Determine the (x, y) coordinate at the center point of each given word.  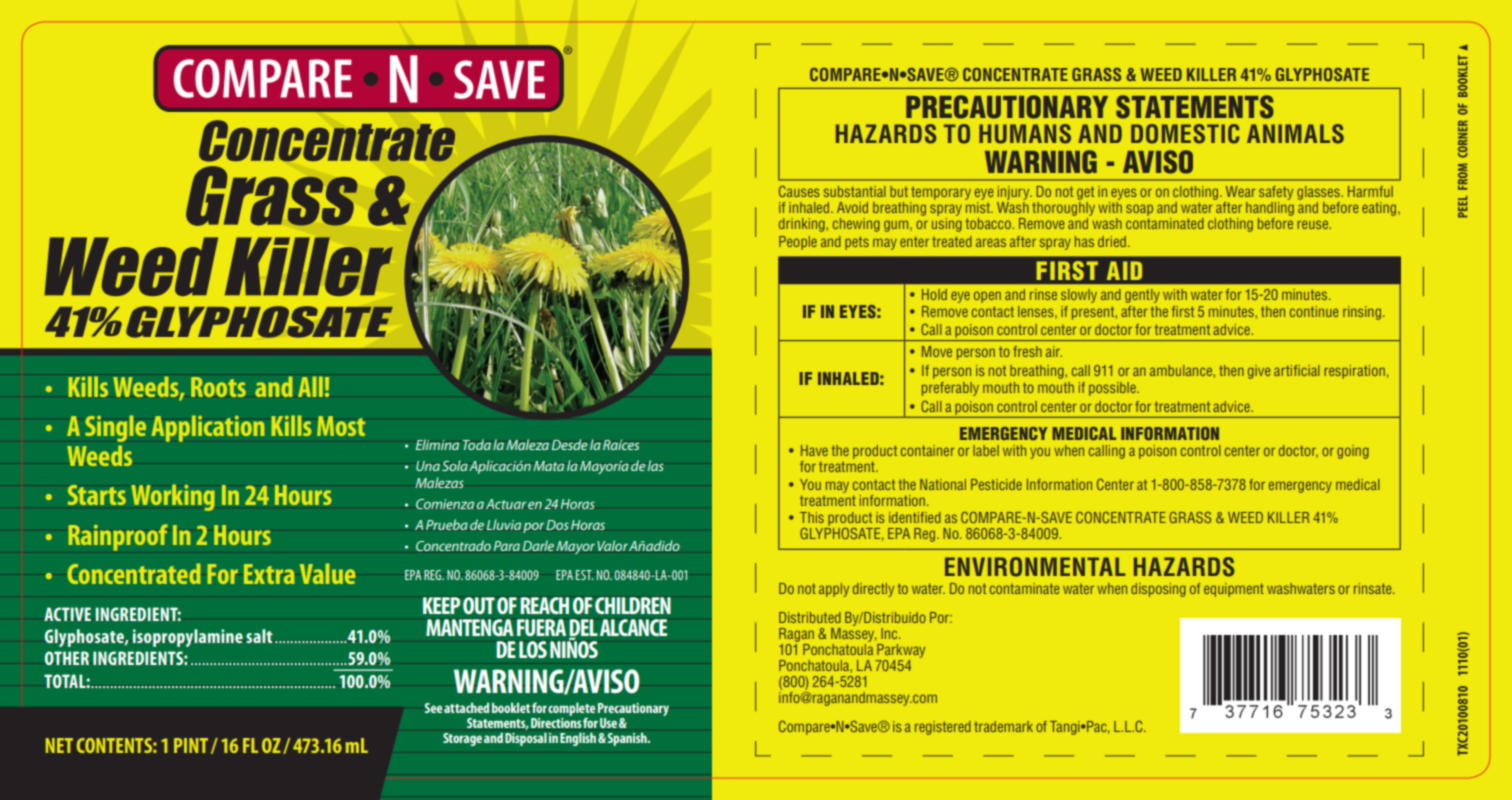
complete (571, 710)
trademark (1003, 726)
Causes (799, 191)
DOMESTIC (1185, 134)
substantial (855, 191)
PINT (191, 745)
